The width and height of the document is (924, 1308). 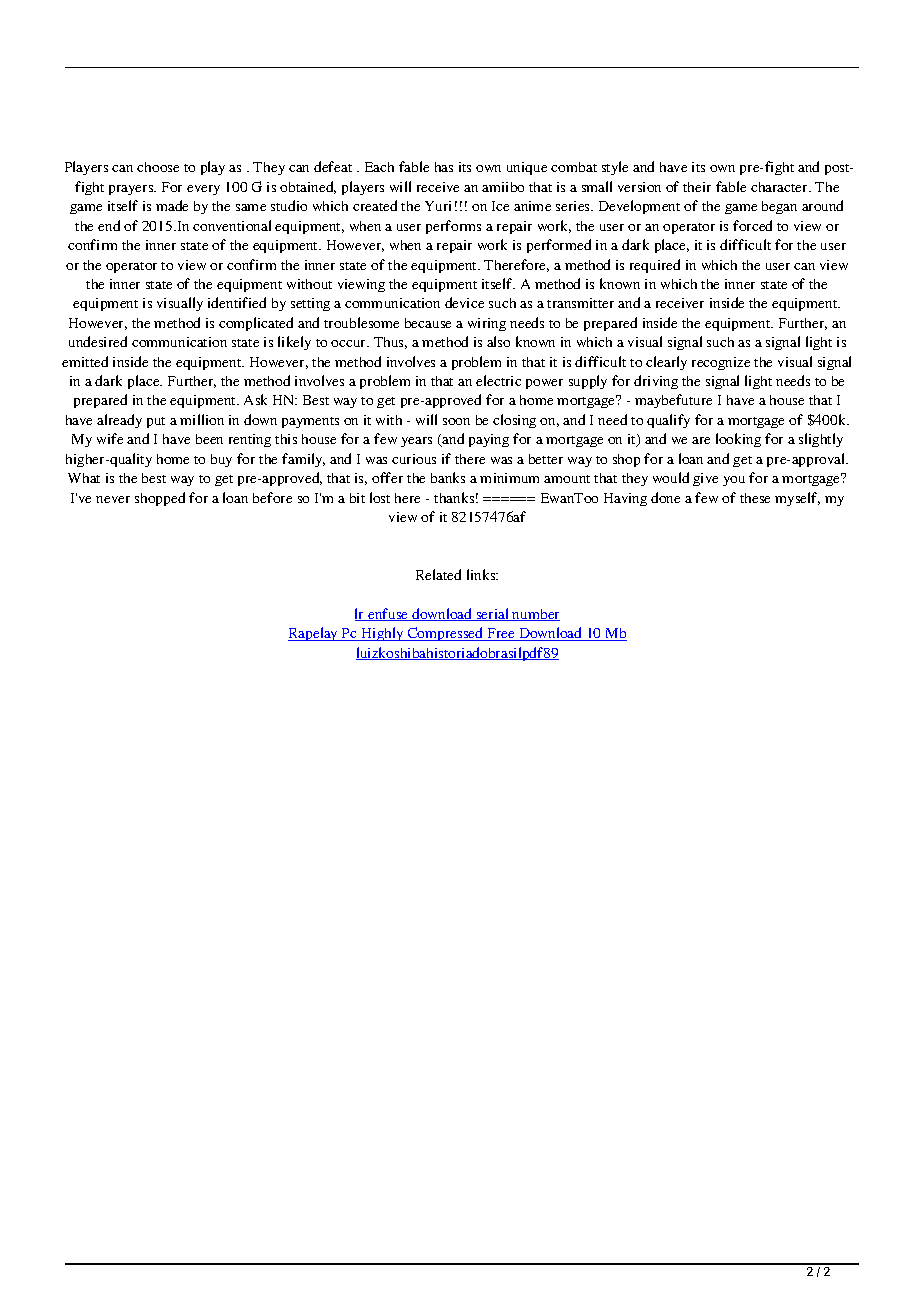 I want to click on qualify, so click(x=668, y=421).
